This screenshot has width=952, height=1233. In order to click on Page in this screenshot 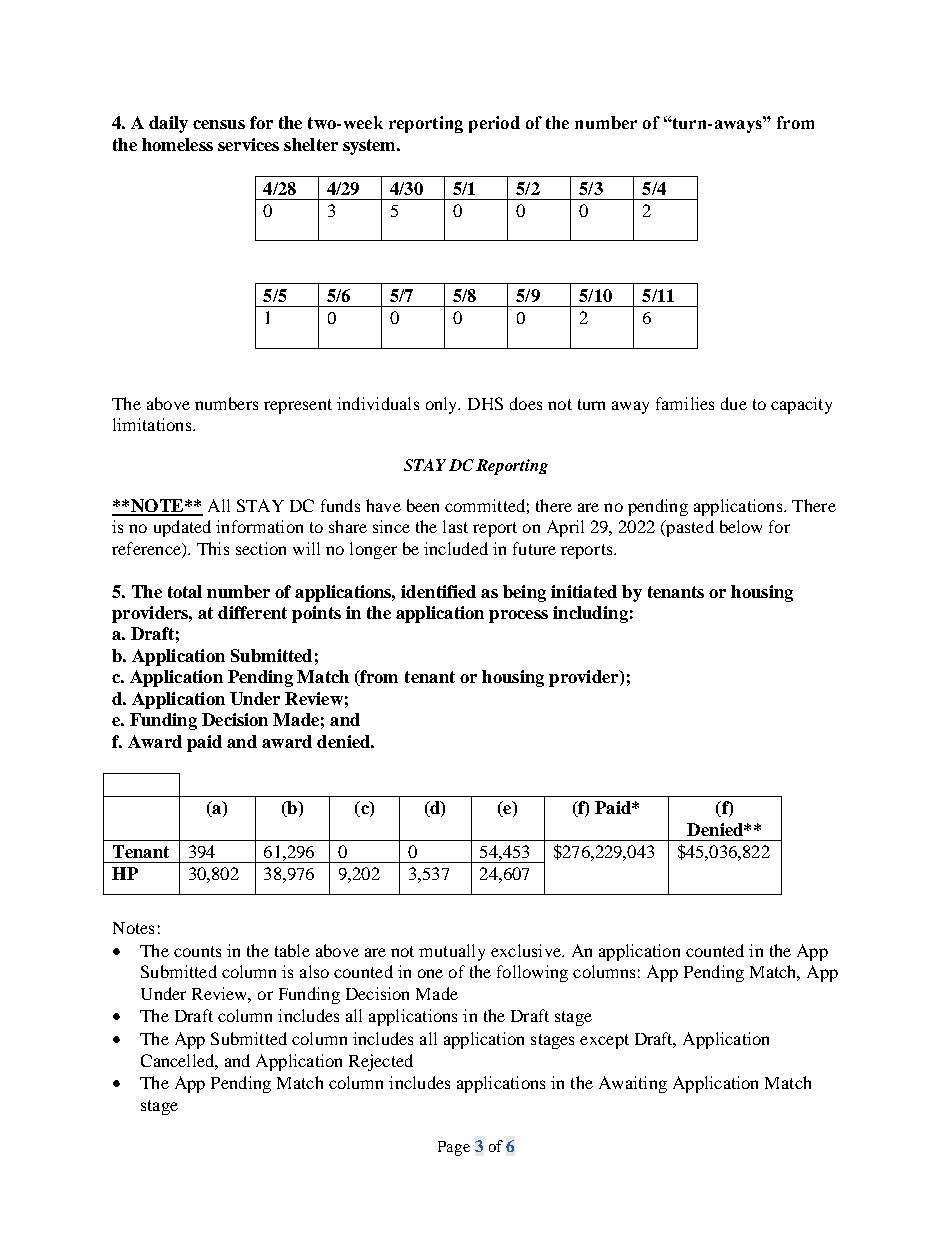, I will do `click(454, 1148)`.
